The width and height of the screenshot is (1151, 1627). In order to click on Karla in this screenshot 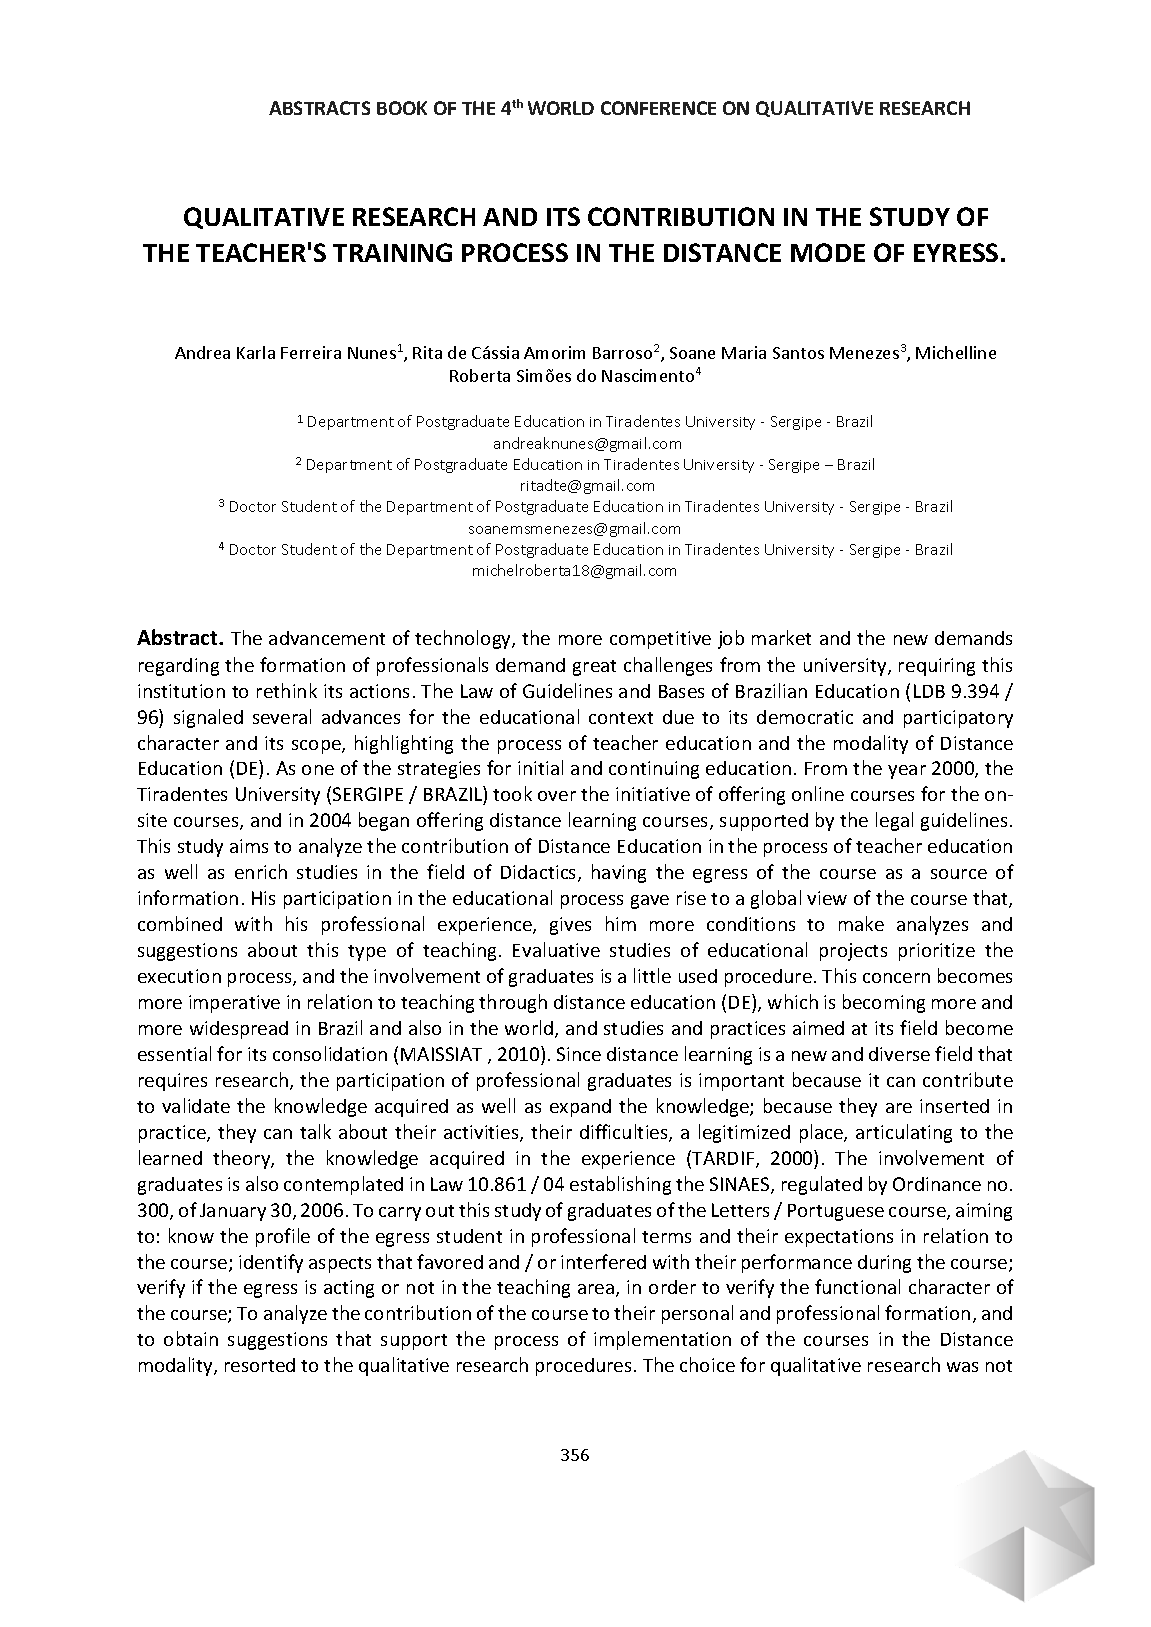, I will do `click(256, 352)`.
